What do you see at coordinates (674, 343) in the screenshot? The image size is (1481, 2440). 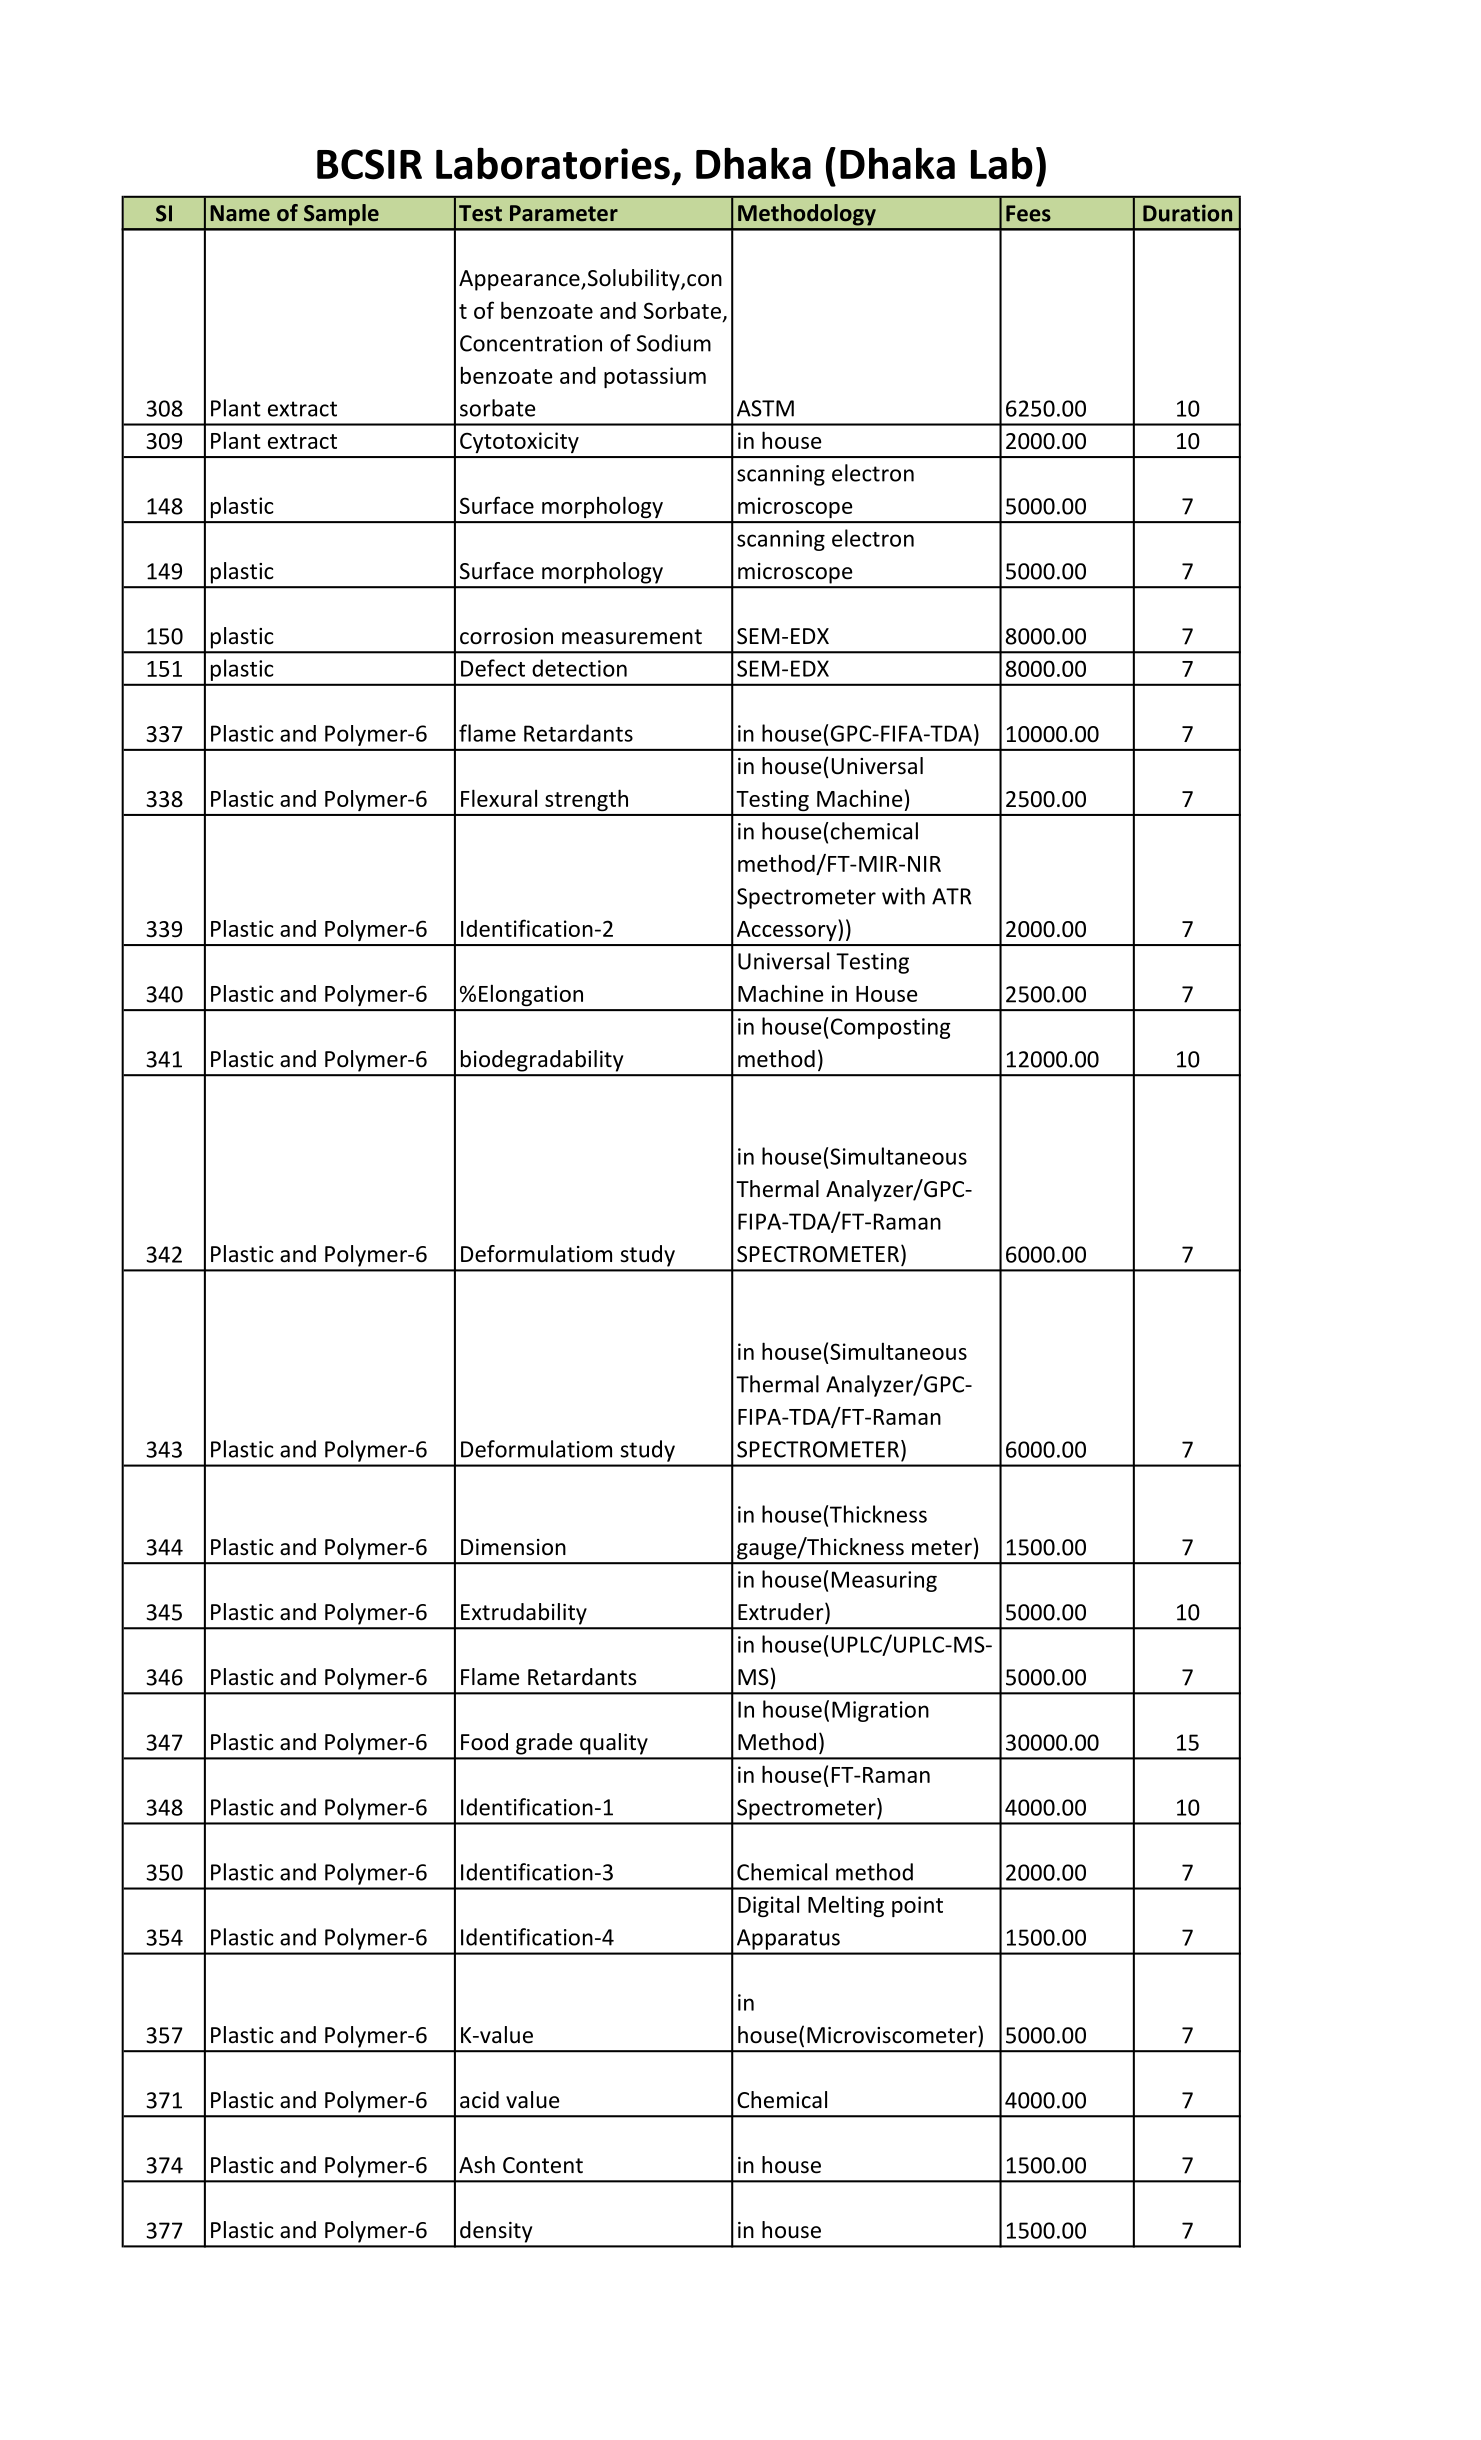 I see `Sodium` at bounding box center [674, 343].
